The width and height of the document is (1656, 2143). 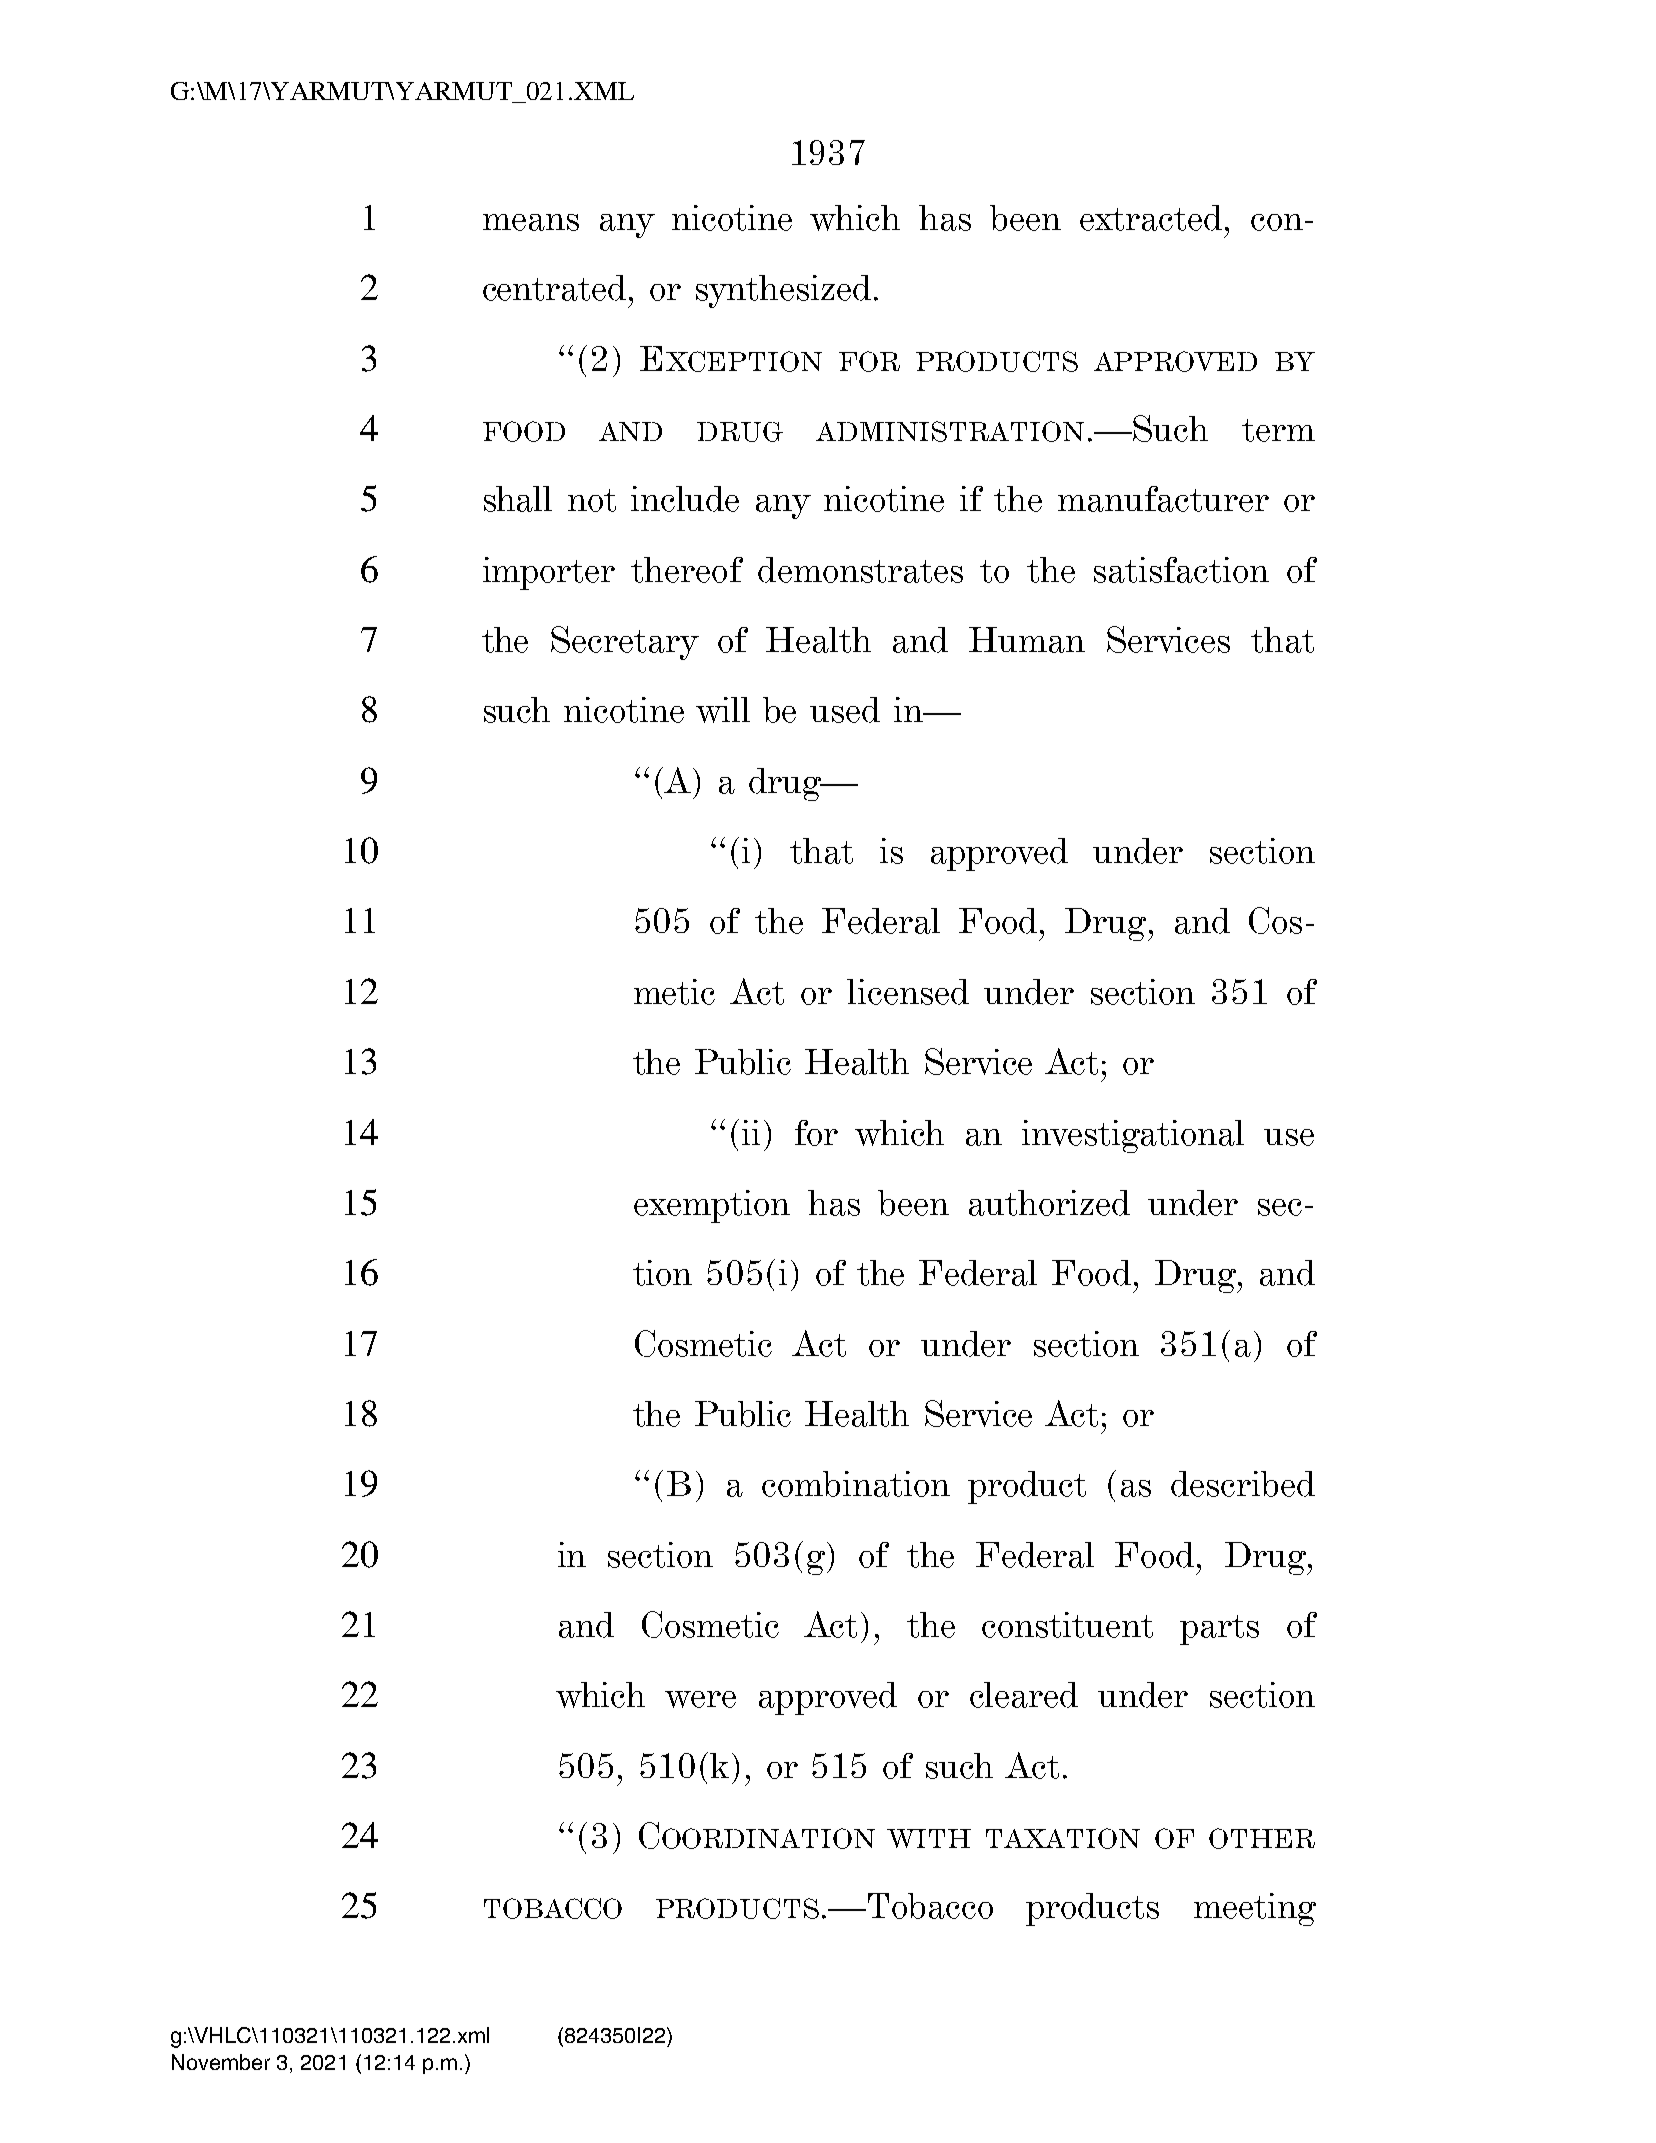 What do you see at coordinates (723, 710) in the document?
I see `will` at bounding box center [723, 710].
